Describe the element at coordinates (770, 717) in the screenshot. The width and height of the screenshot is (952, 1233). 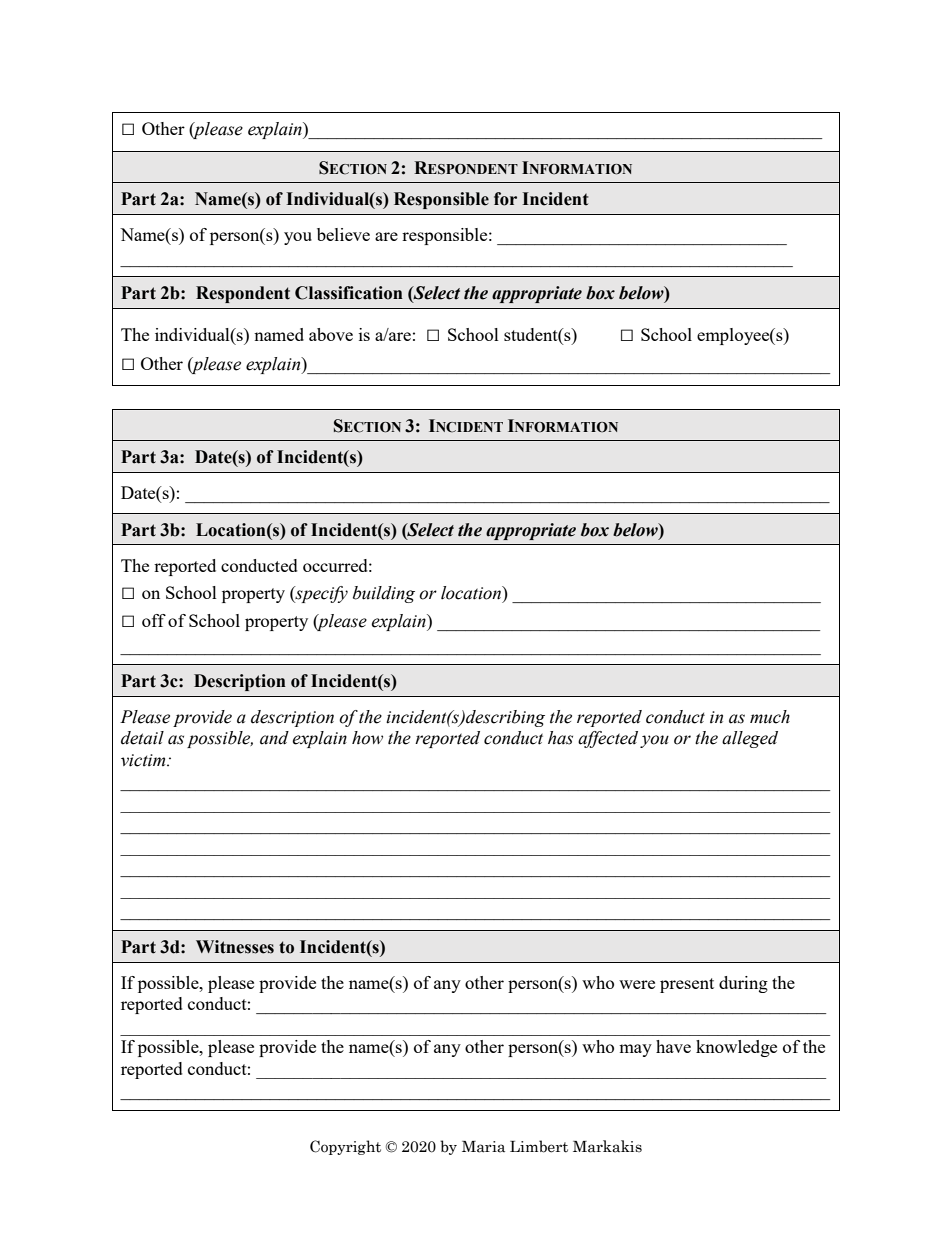
I see `much` at that location.
